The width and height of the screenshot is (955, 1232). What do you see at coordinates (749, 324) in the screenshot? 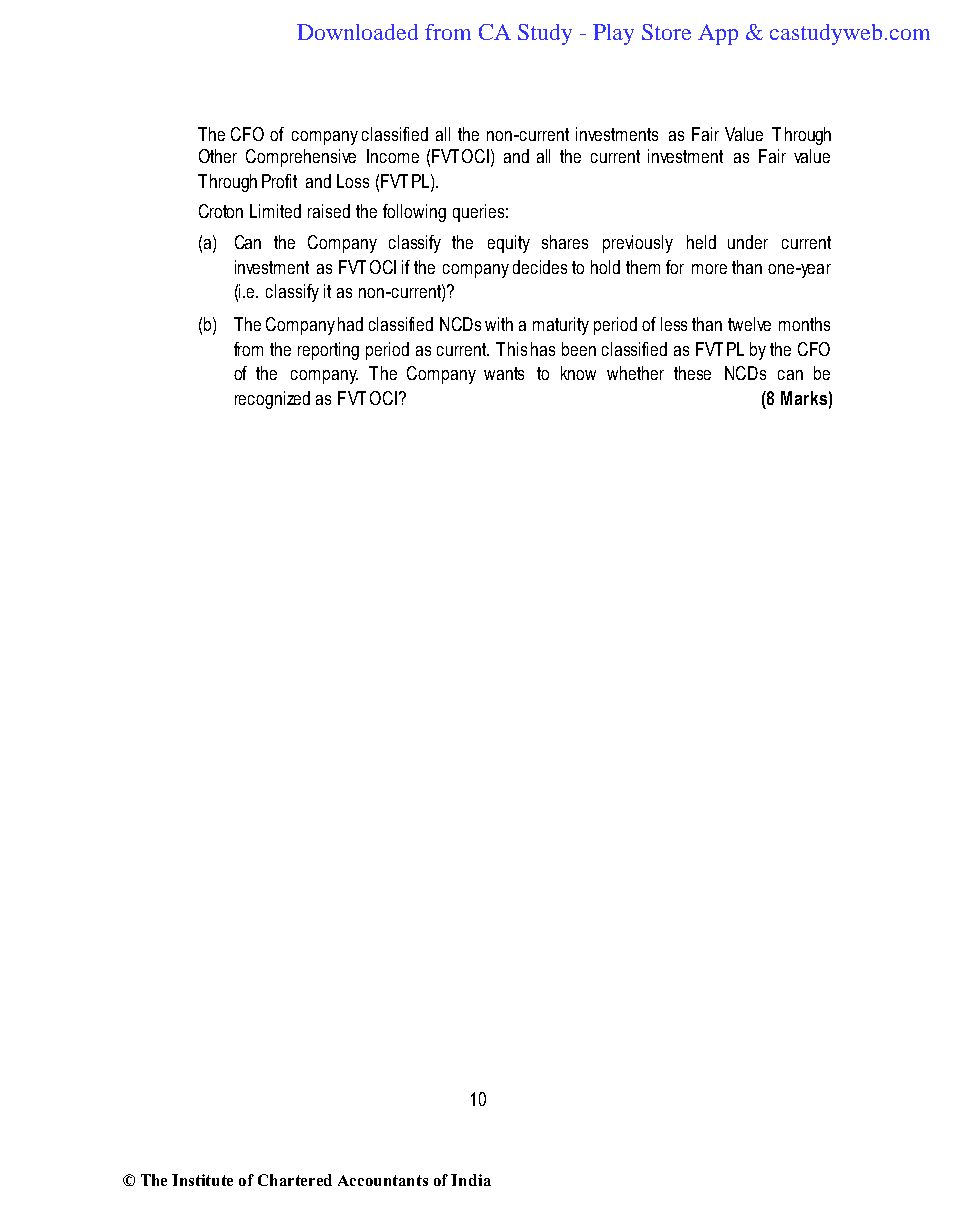
I see `twelve` at bounding box center [749, 324].
